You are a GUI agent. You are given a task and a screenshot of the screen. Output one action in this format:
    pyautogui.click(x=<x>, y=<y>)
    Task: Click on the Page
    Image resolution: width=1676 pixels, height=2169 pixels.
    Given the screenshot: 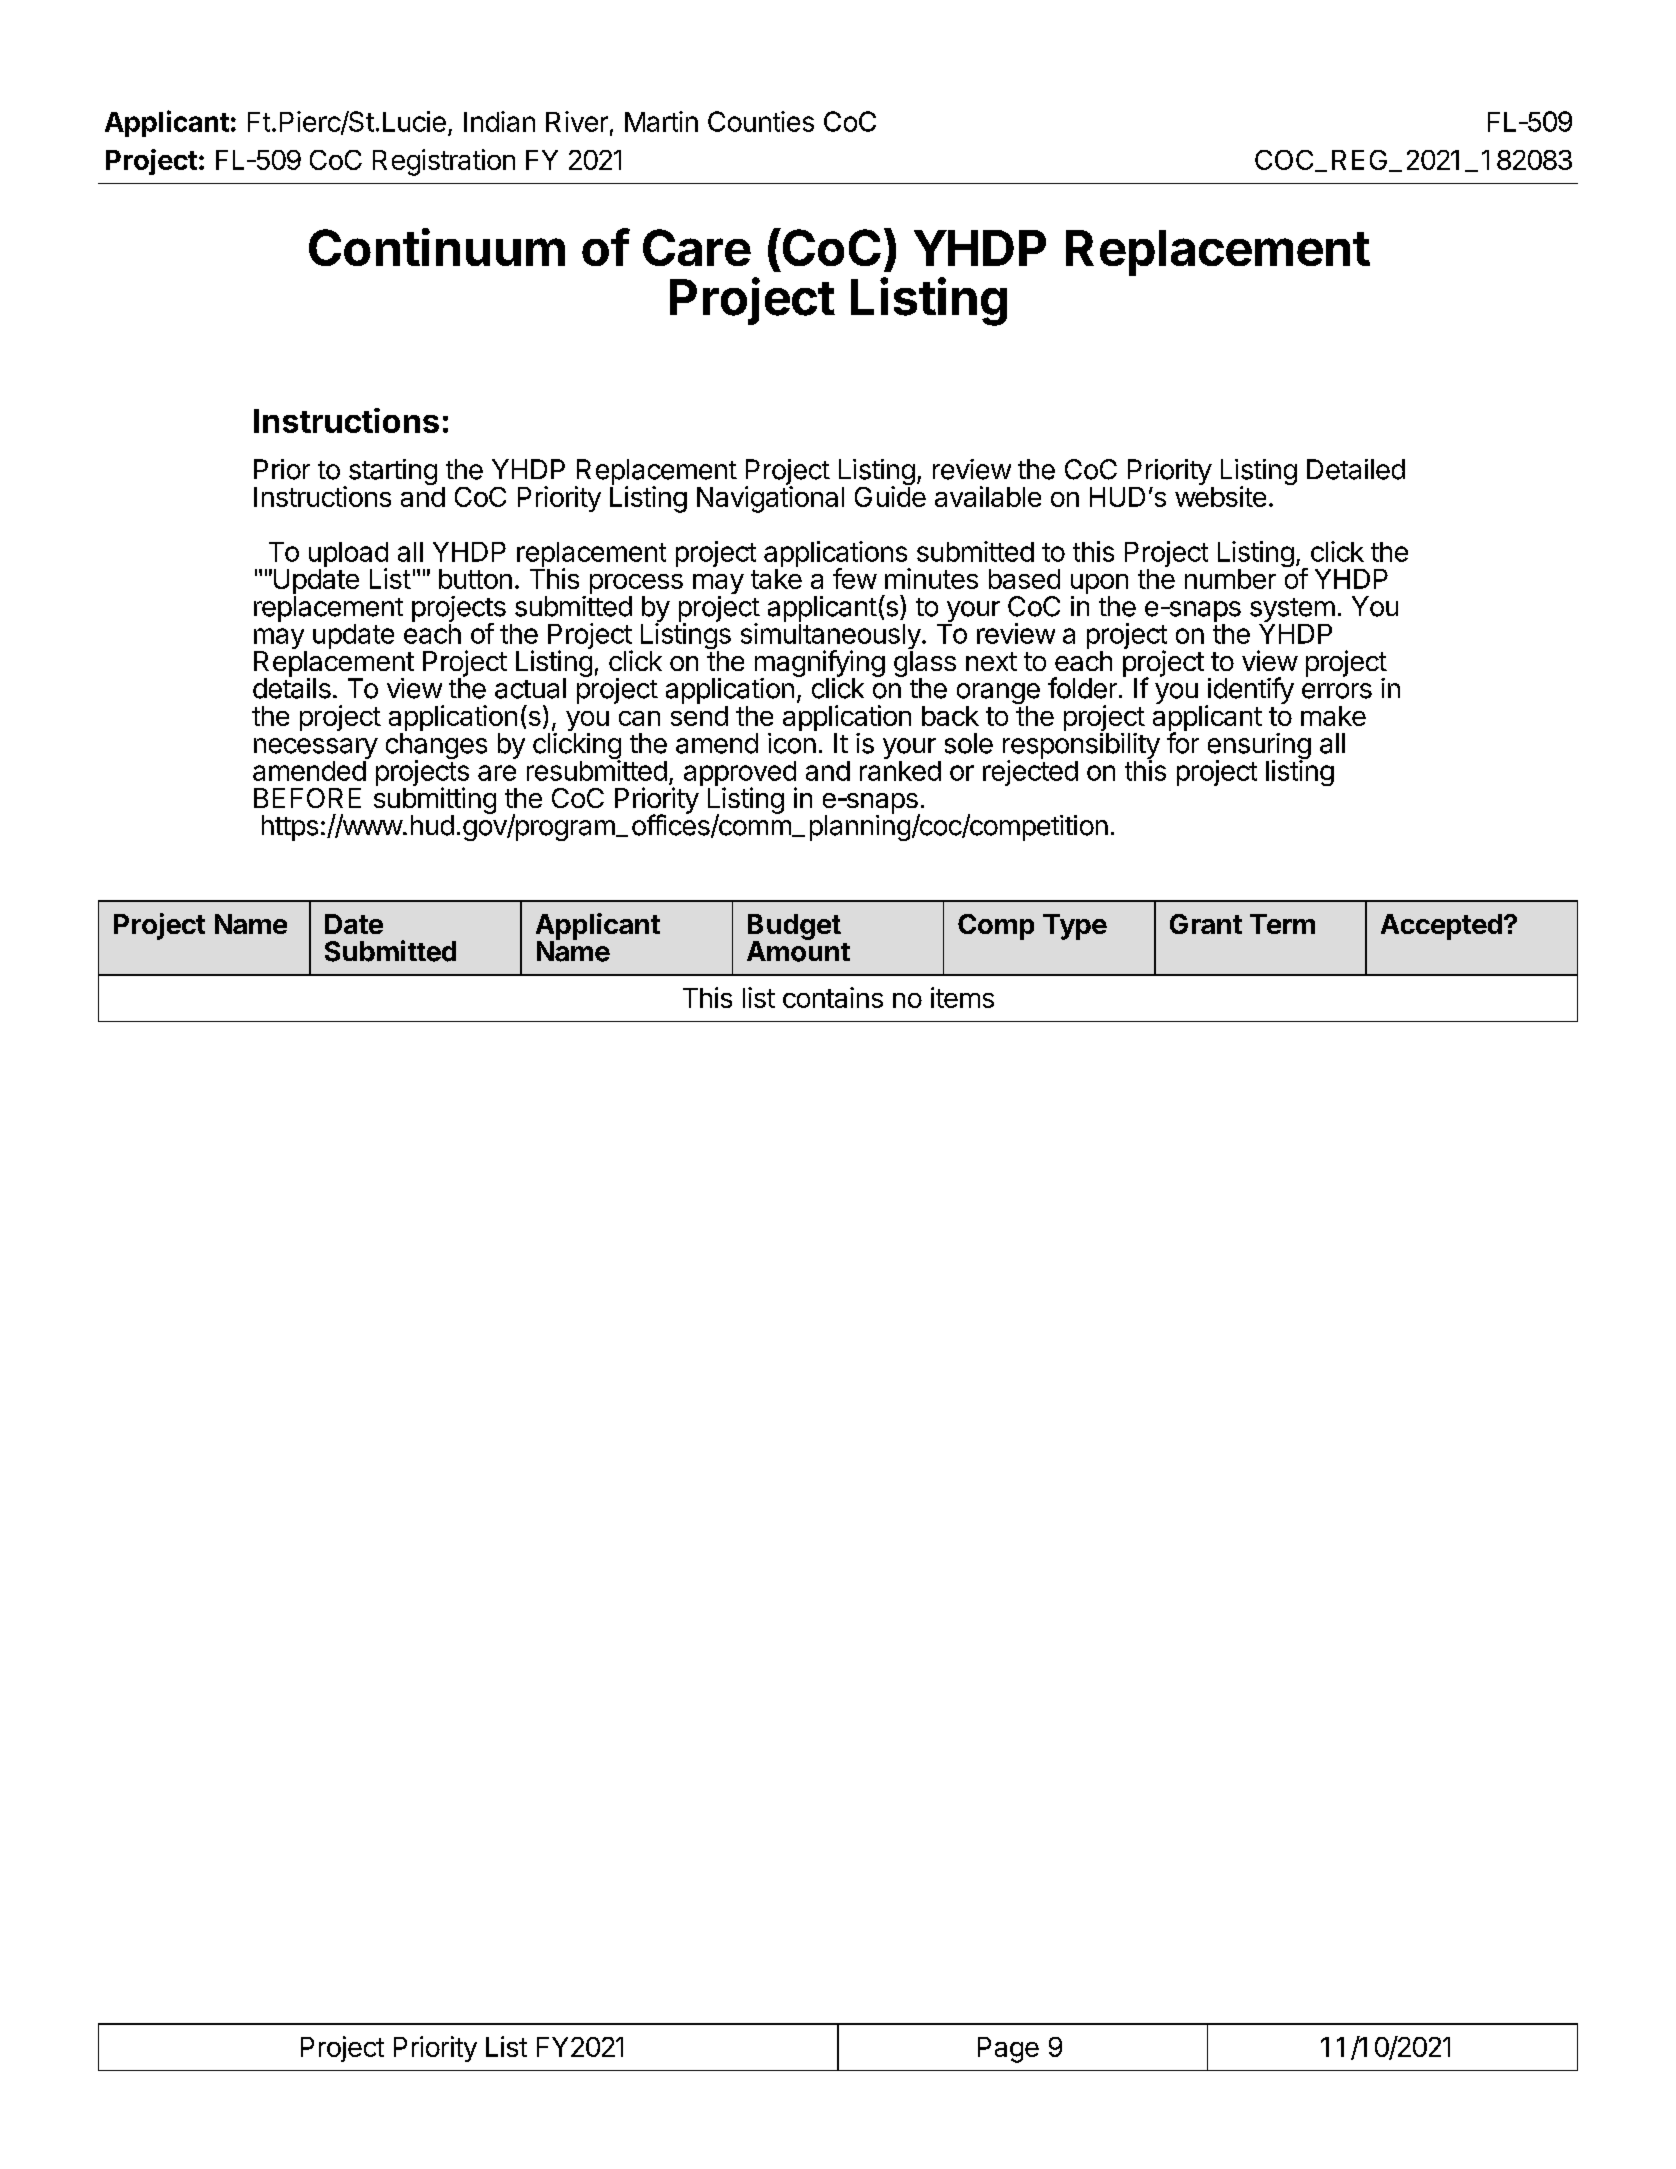 What is the action you would take?
    pyautogui.click(x=1008, y=2050)
